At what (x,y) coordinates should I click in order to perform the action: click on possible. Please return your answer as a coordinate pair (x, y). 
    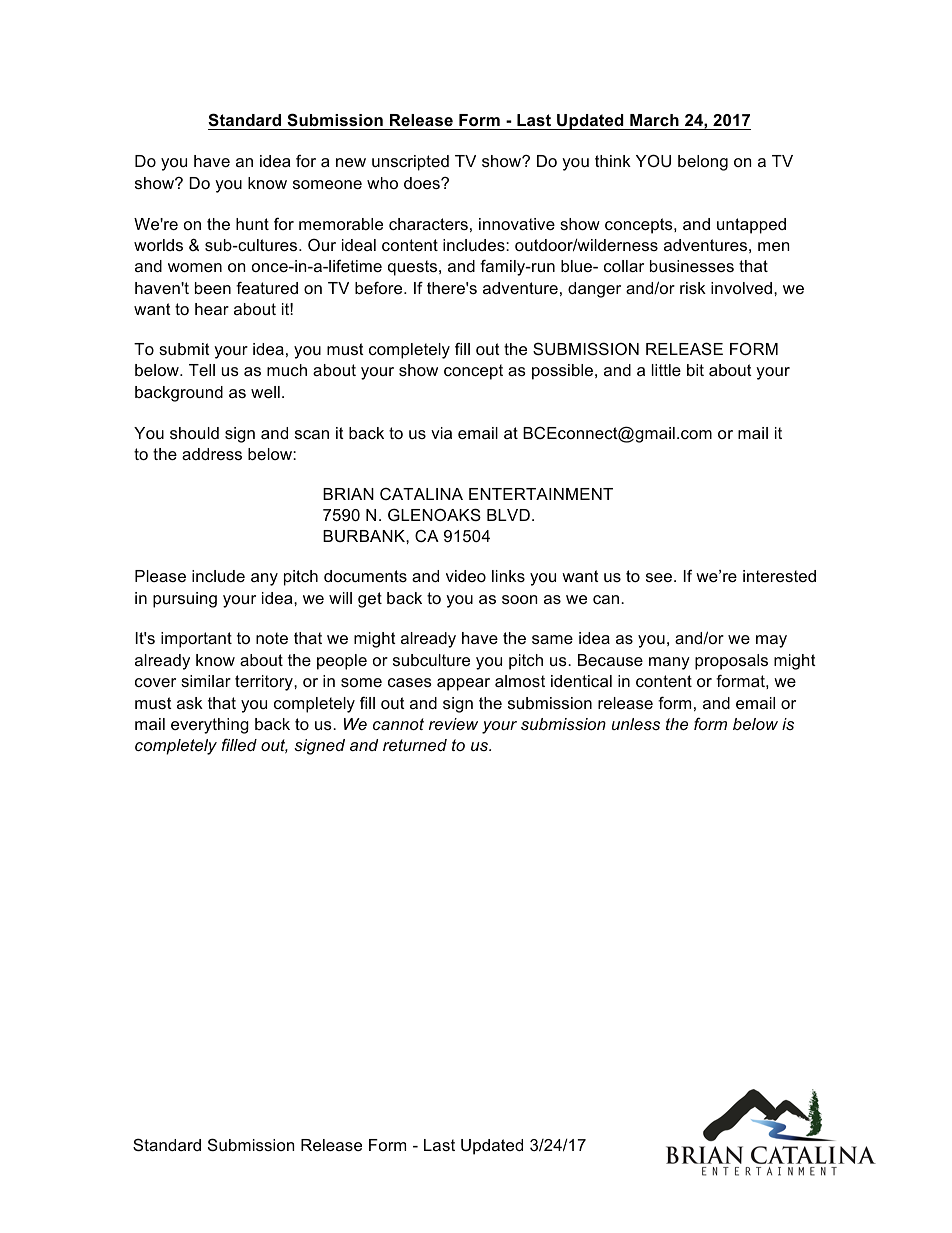
    Looking at the image, I should click on (562, 372).
